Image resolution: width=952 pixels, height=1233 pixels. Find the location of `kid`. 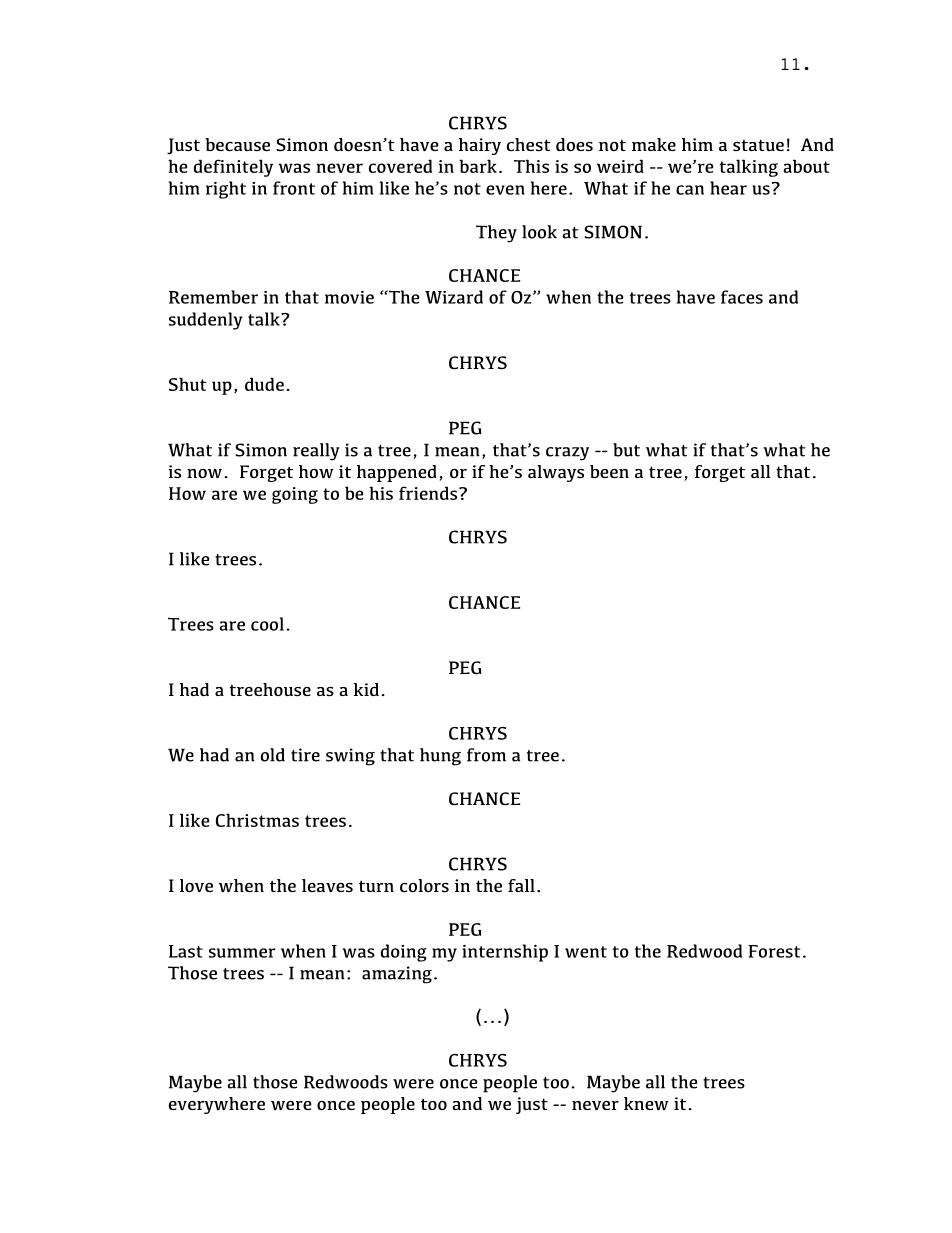

kid is located at coordinates (366, 689).
